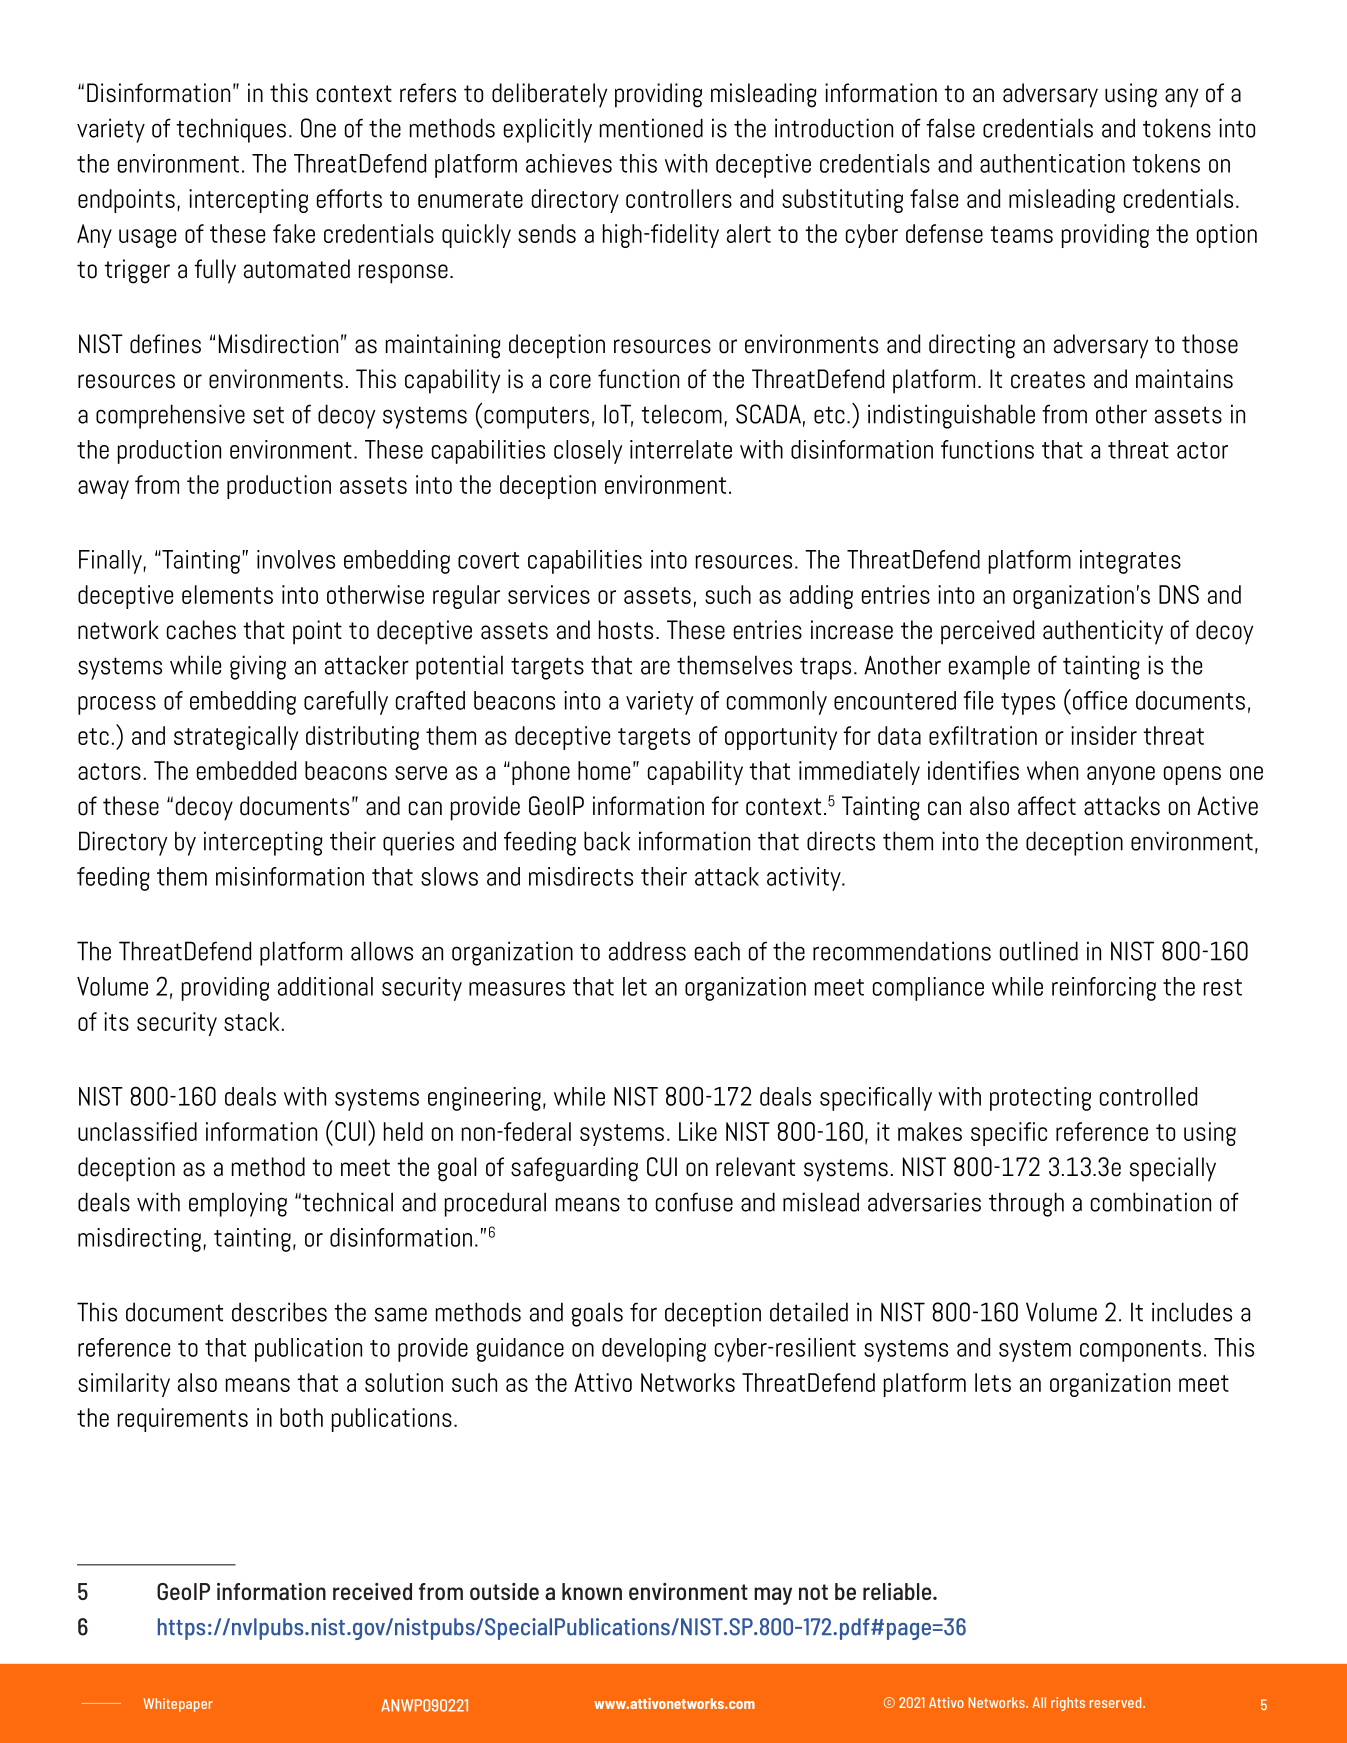 The height and width of the image is (1743, 1347). Describe the element at coordinates (651, 128) in the image. I see `mentioned` at that location.
